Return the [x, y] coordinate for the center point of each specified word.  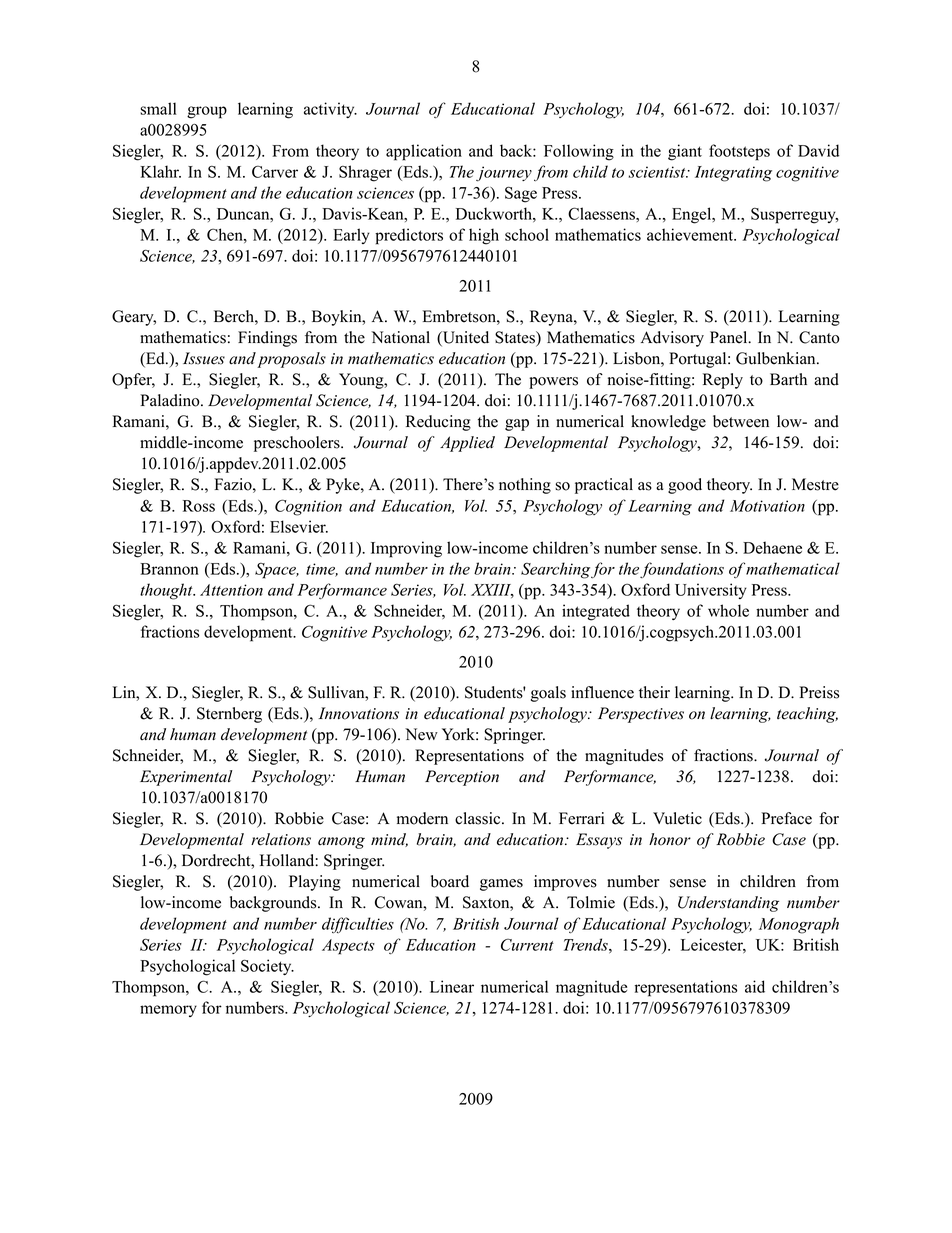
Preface [786, 818]
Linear [452, 986]
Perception [462, 778]
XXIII [492, 591]
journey [504, 174]
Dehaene [772, 547]
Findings [267, 339]
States [516, 338]
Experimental [186, 778]
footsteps [739, 152]
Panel [730, 337]
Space [276, 571]
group [207, 112]
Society [267, 967]
